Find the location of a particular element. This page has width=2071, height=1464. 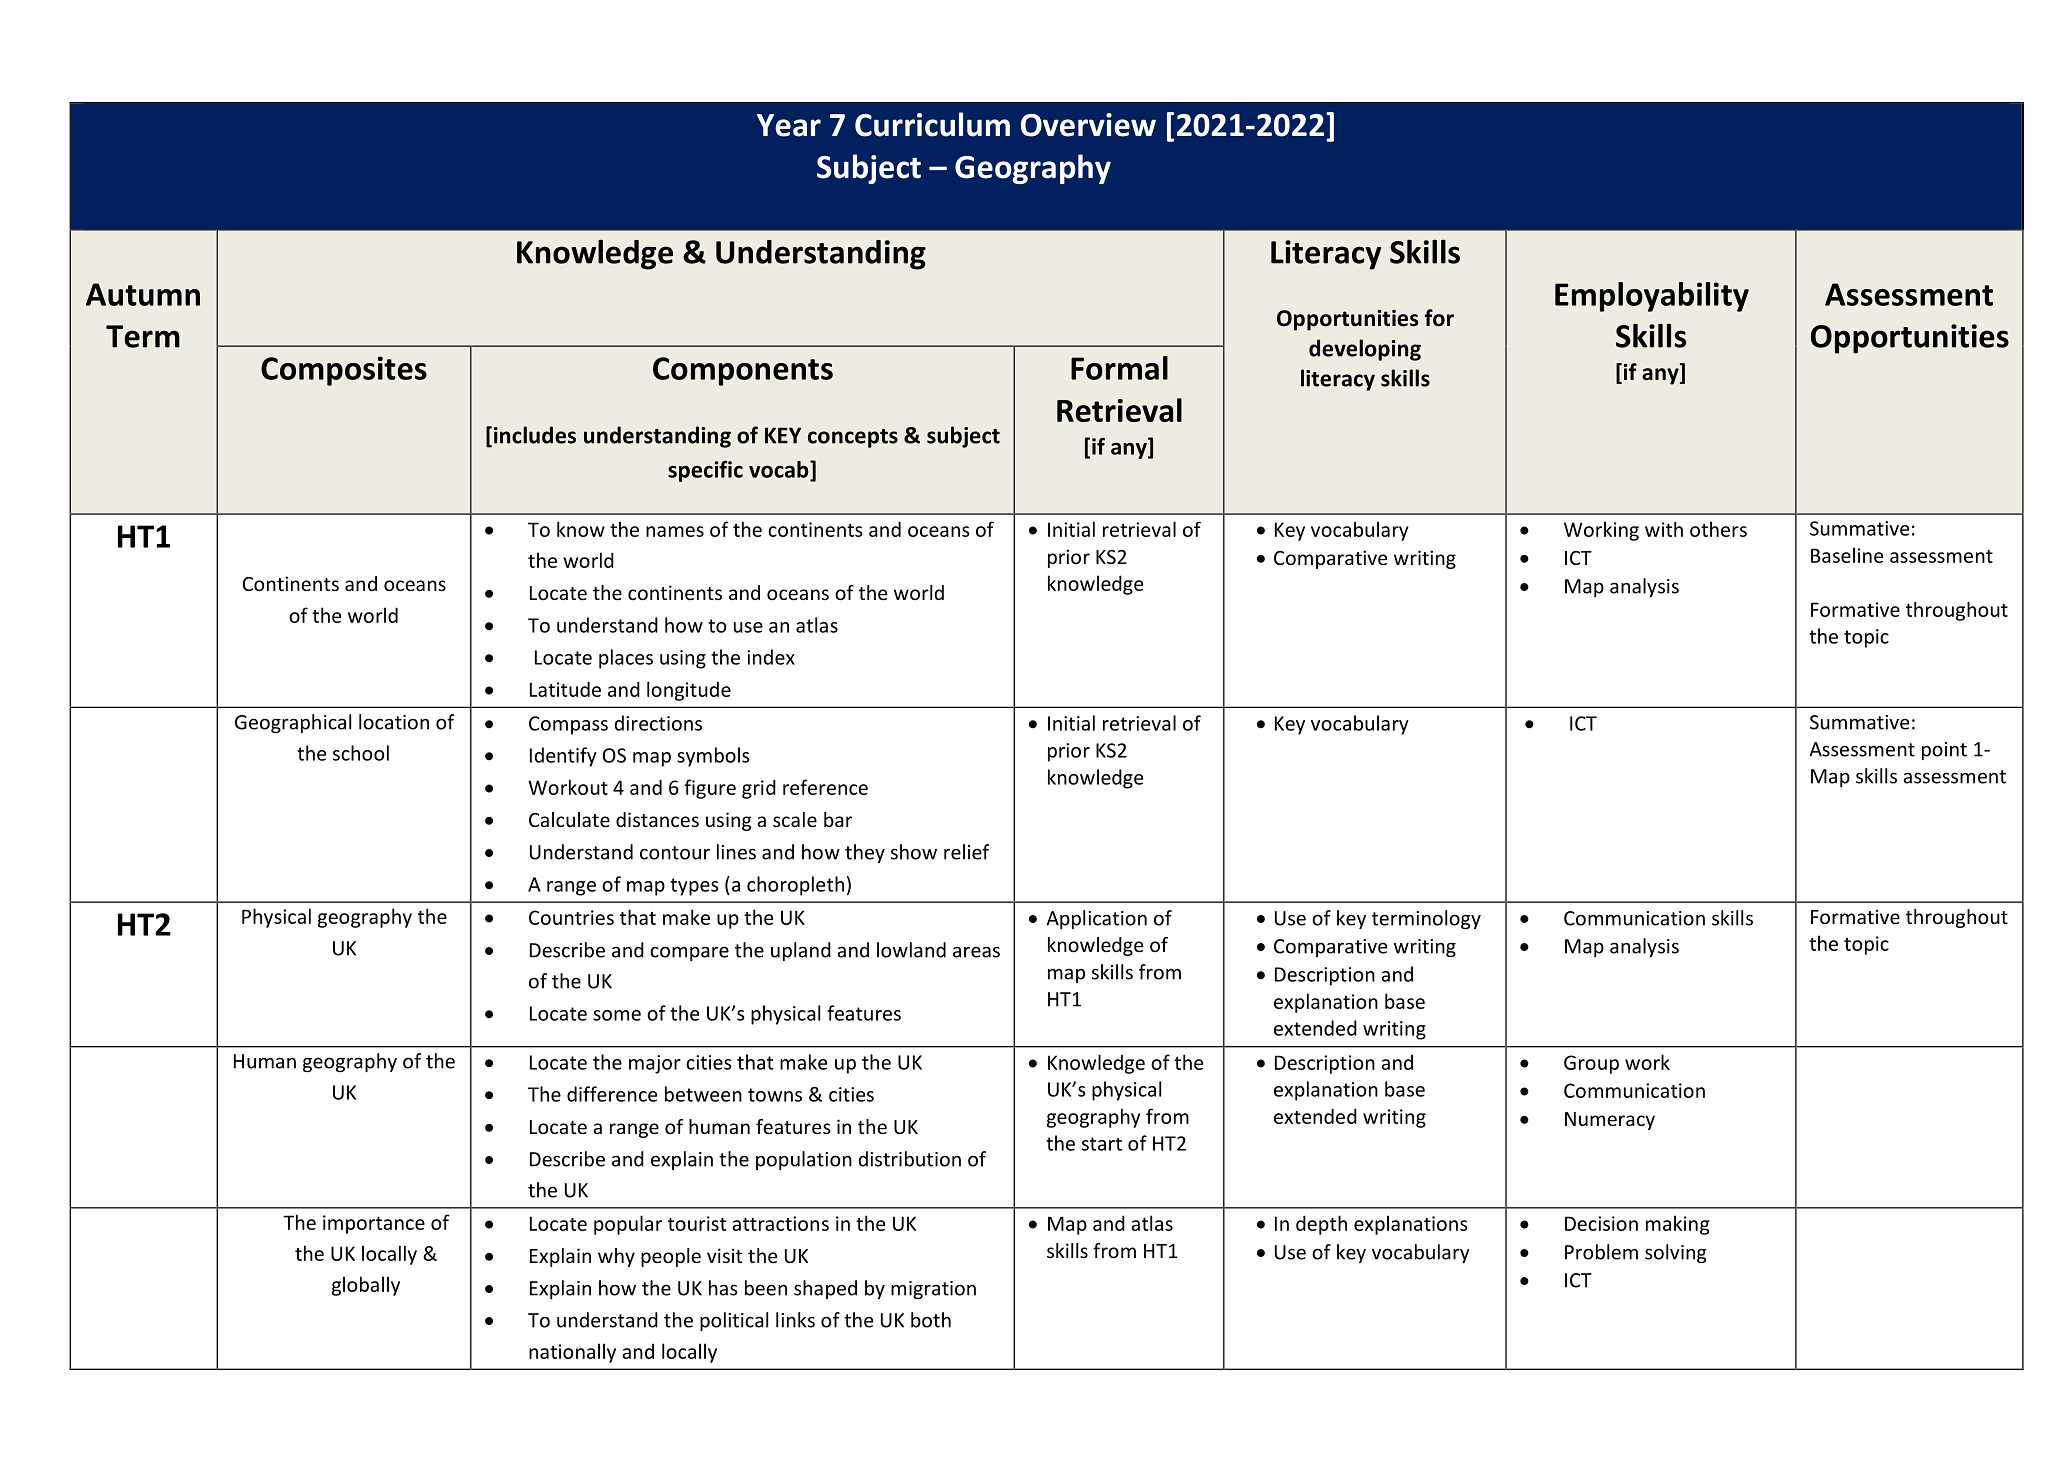

others is located at coordinates (1718, 529).
